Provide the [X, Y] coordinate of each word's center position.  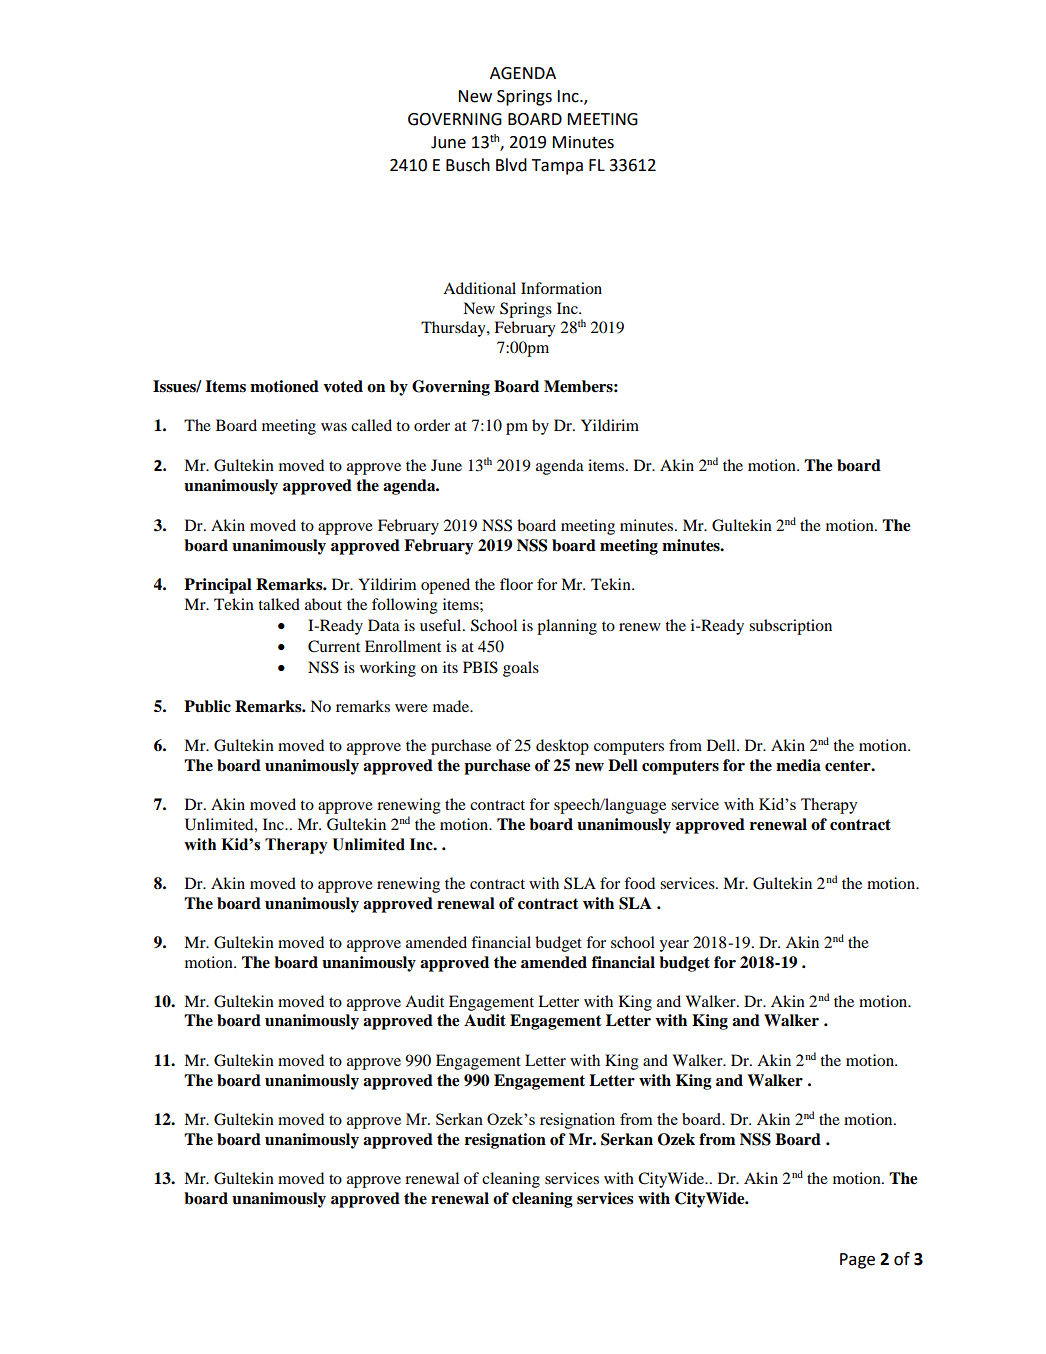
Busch [468, 165]
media [798, 765]
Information [561, 288]
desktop [562, 747]
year [674, 946]
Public [207, 706]
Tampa [557, 167]
